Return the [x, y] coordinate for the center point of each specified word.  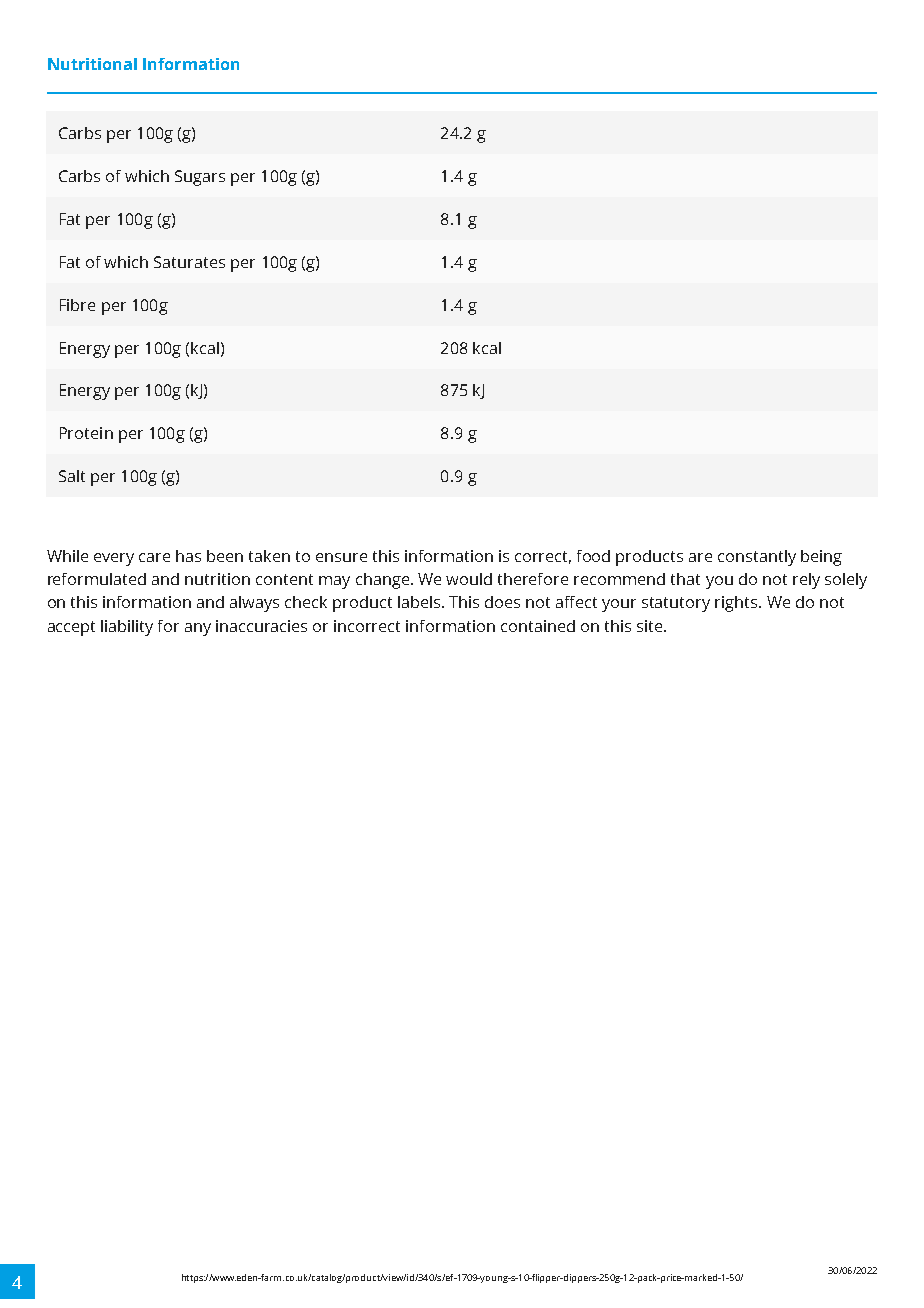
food [593, 556]
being [821, 558]
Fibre [77, 305]
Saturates [189, 262]
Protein [86, 433]
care [154, 557]
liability [127, 628]
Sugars [200, 178]
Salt [72, 476]
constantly [757, 558]
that [685, 579]
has [188, 556]
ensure [341, 557]
